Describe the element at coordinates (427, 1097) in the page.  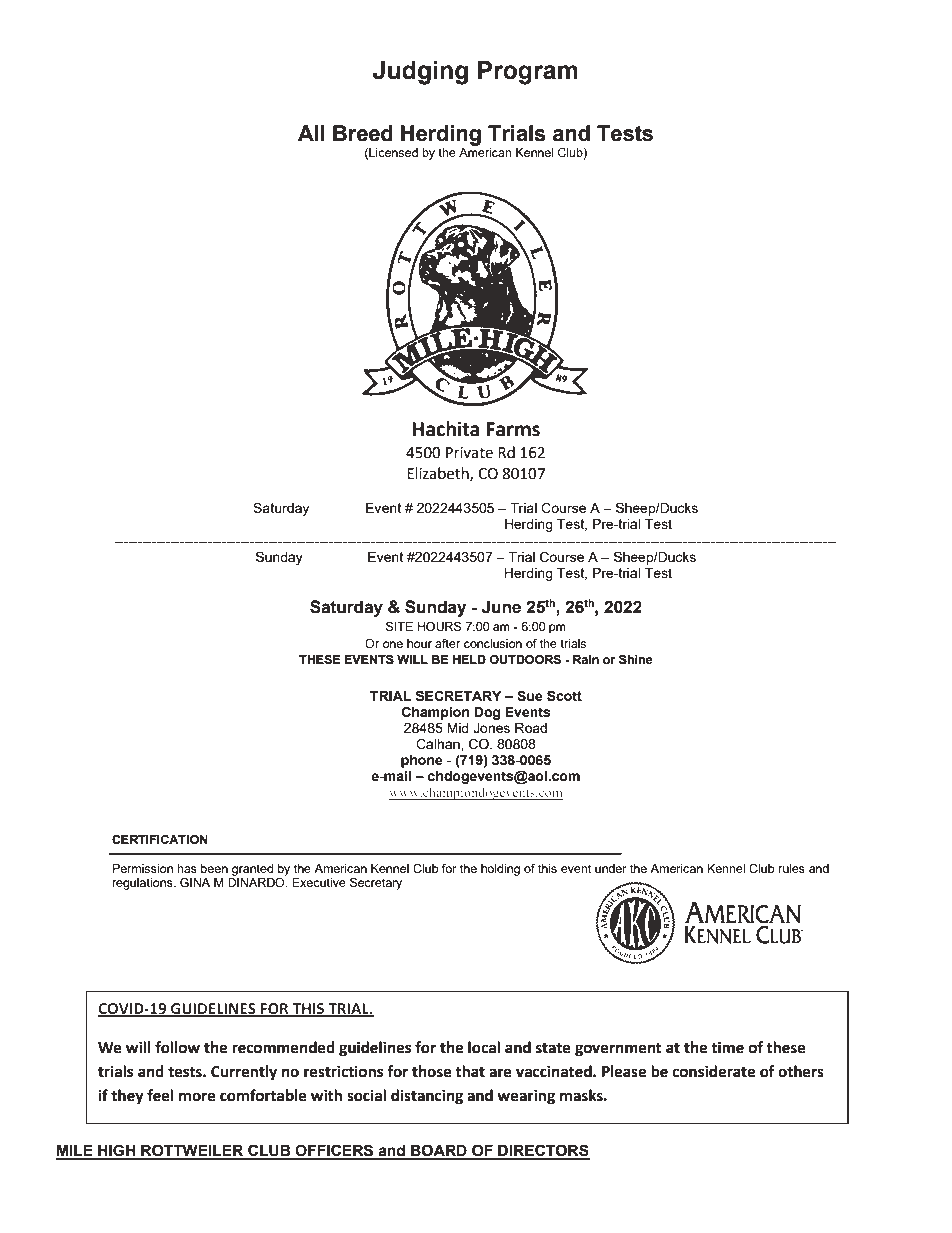
I see `distancing` at that location.
